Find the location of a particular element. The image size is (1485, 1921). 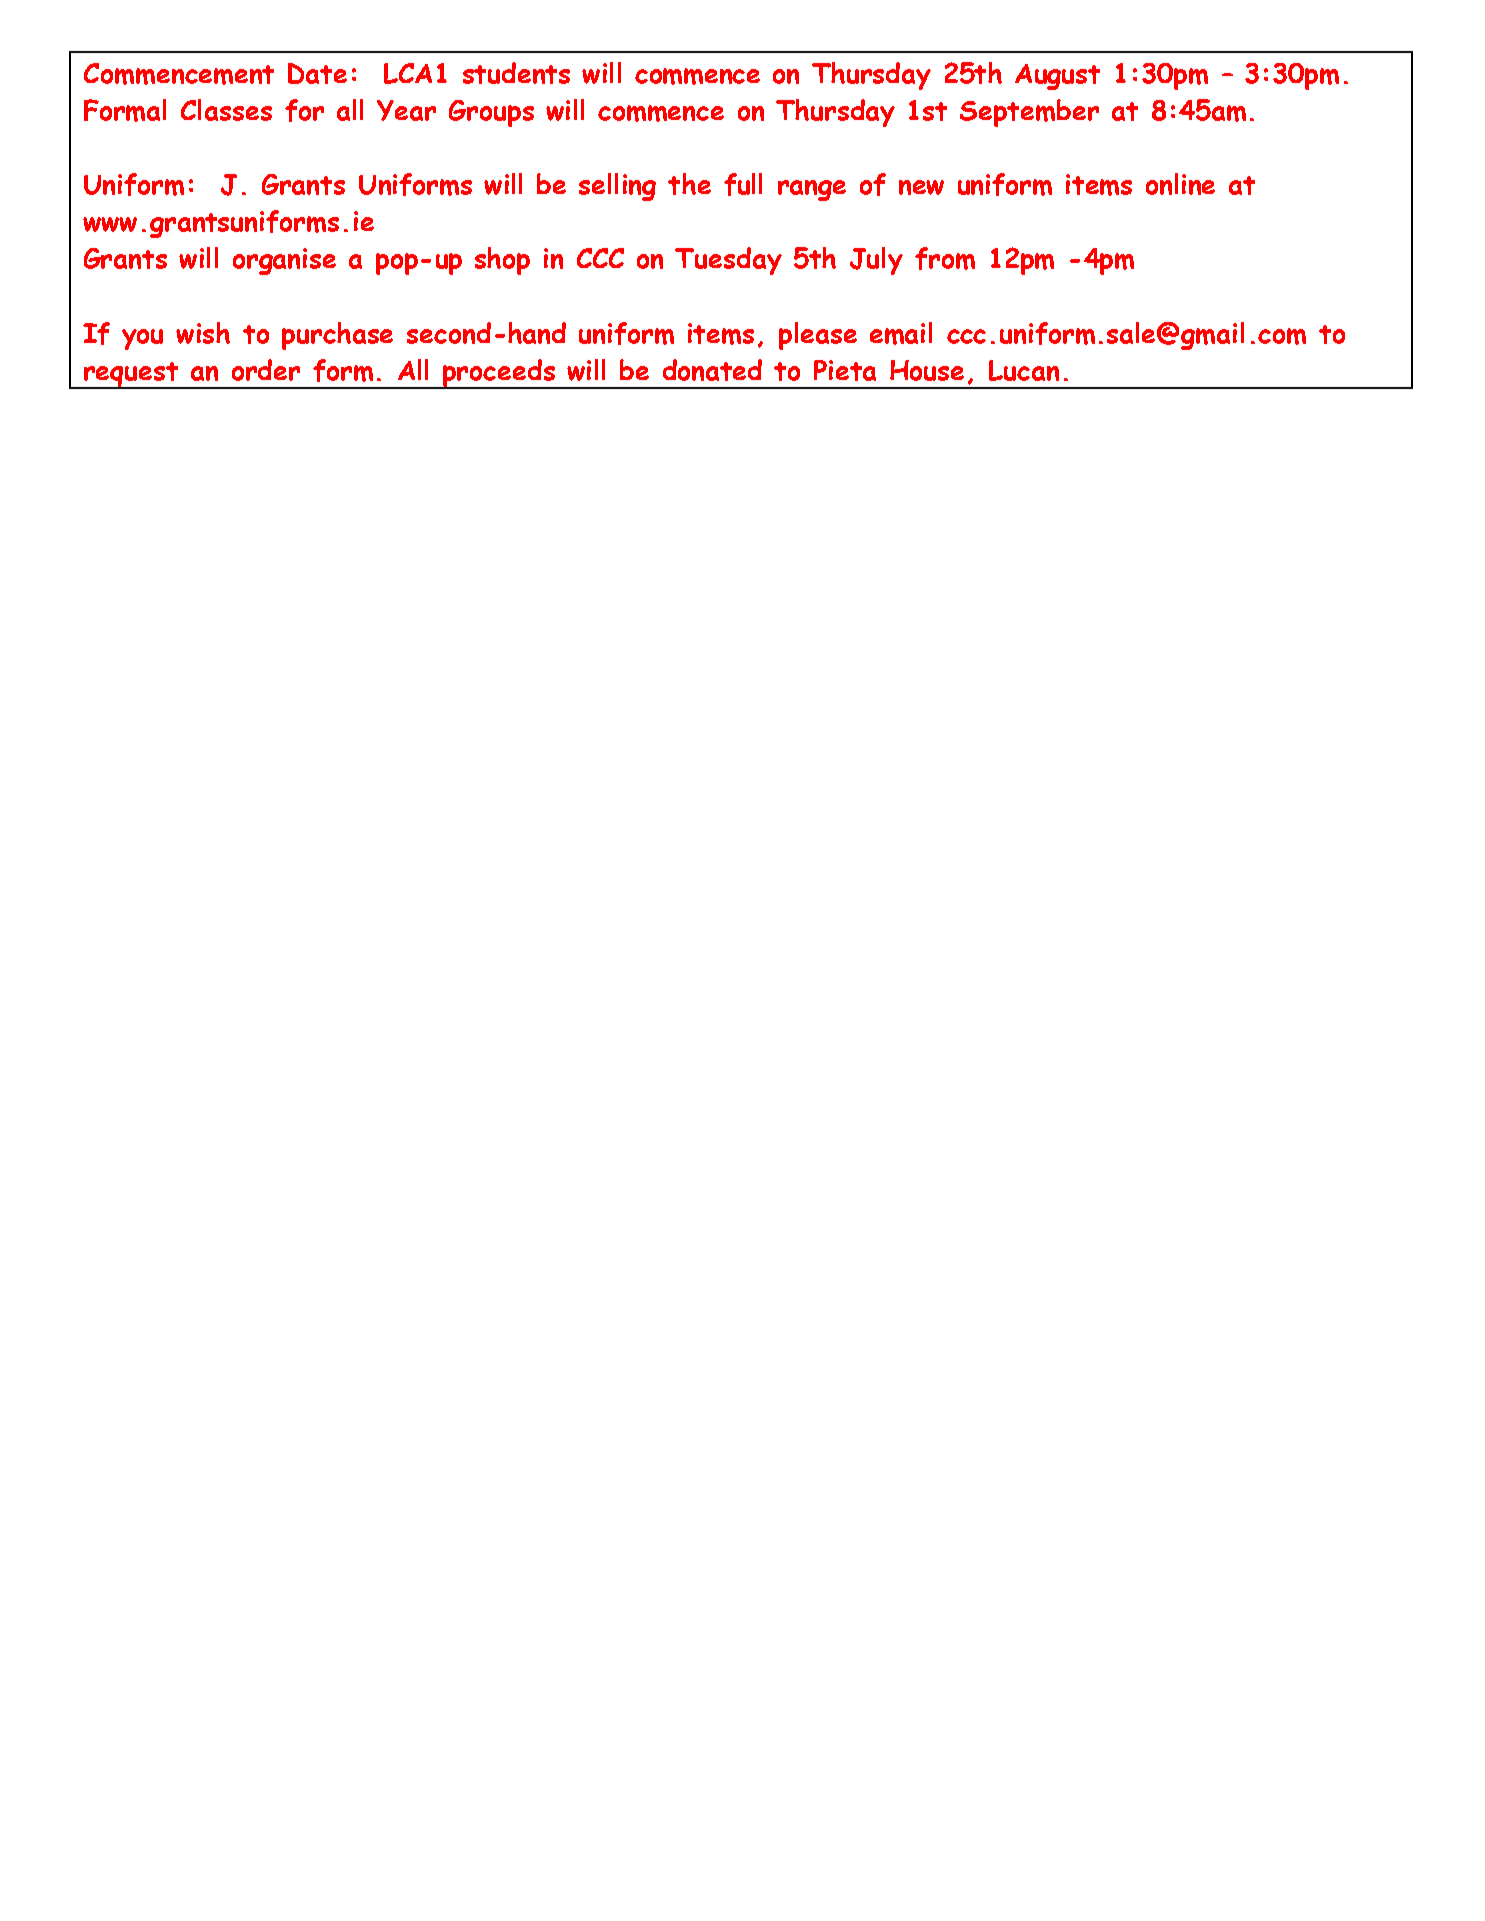

selling is located at coordinates (617, 187).
